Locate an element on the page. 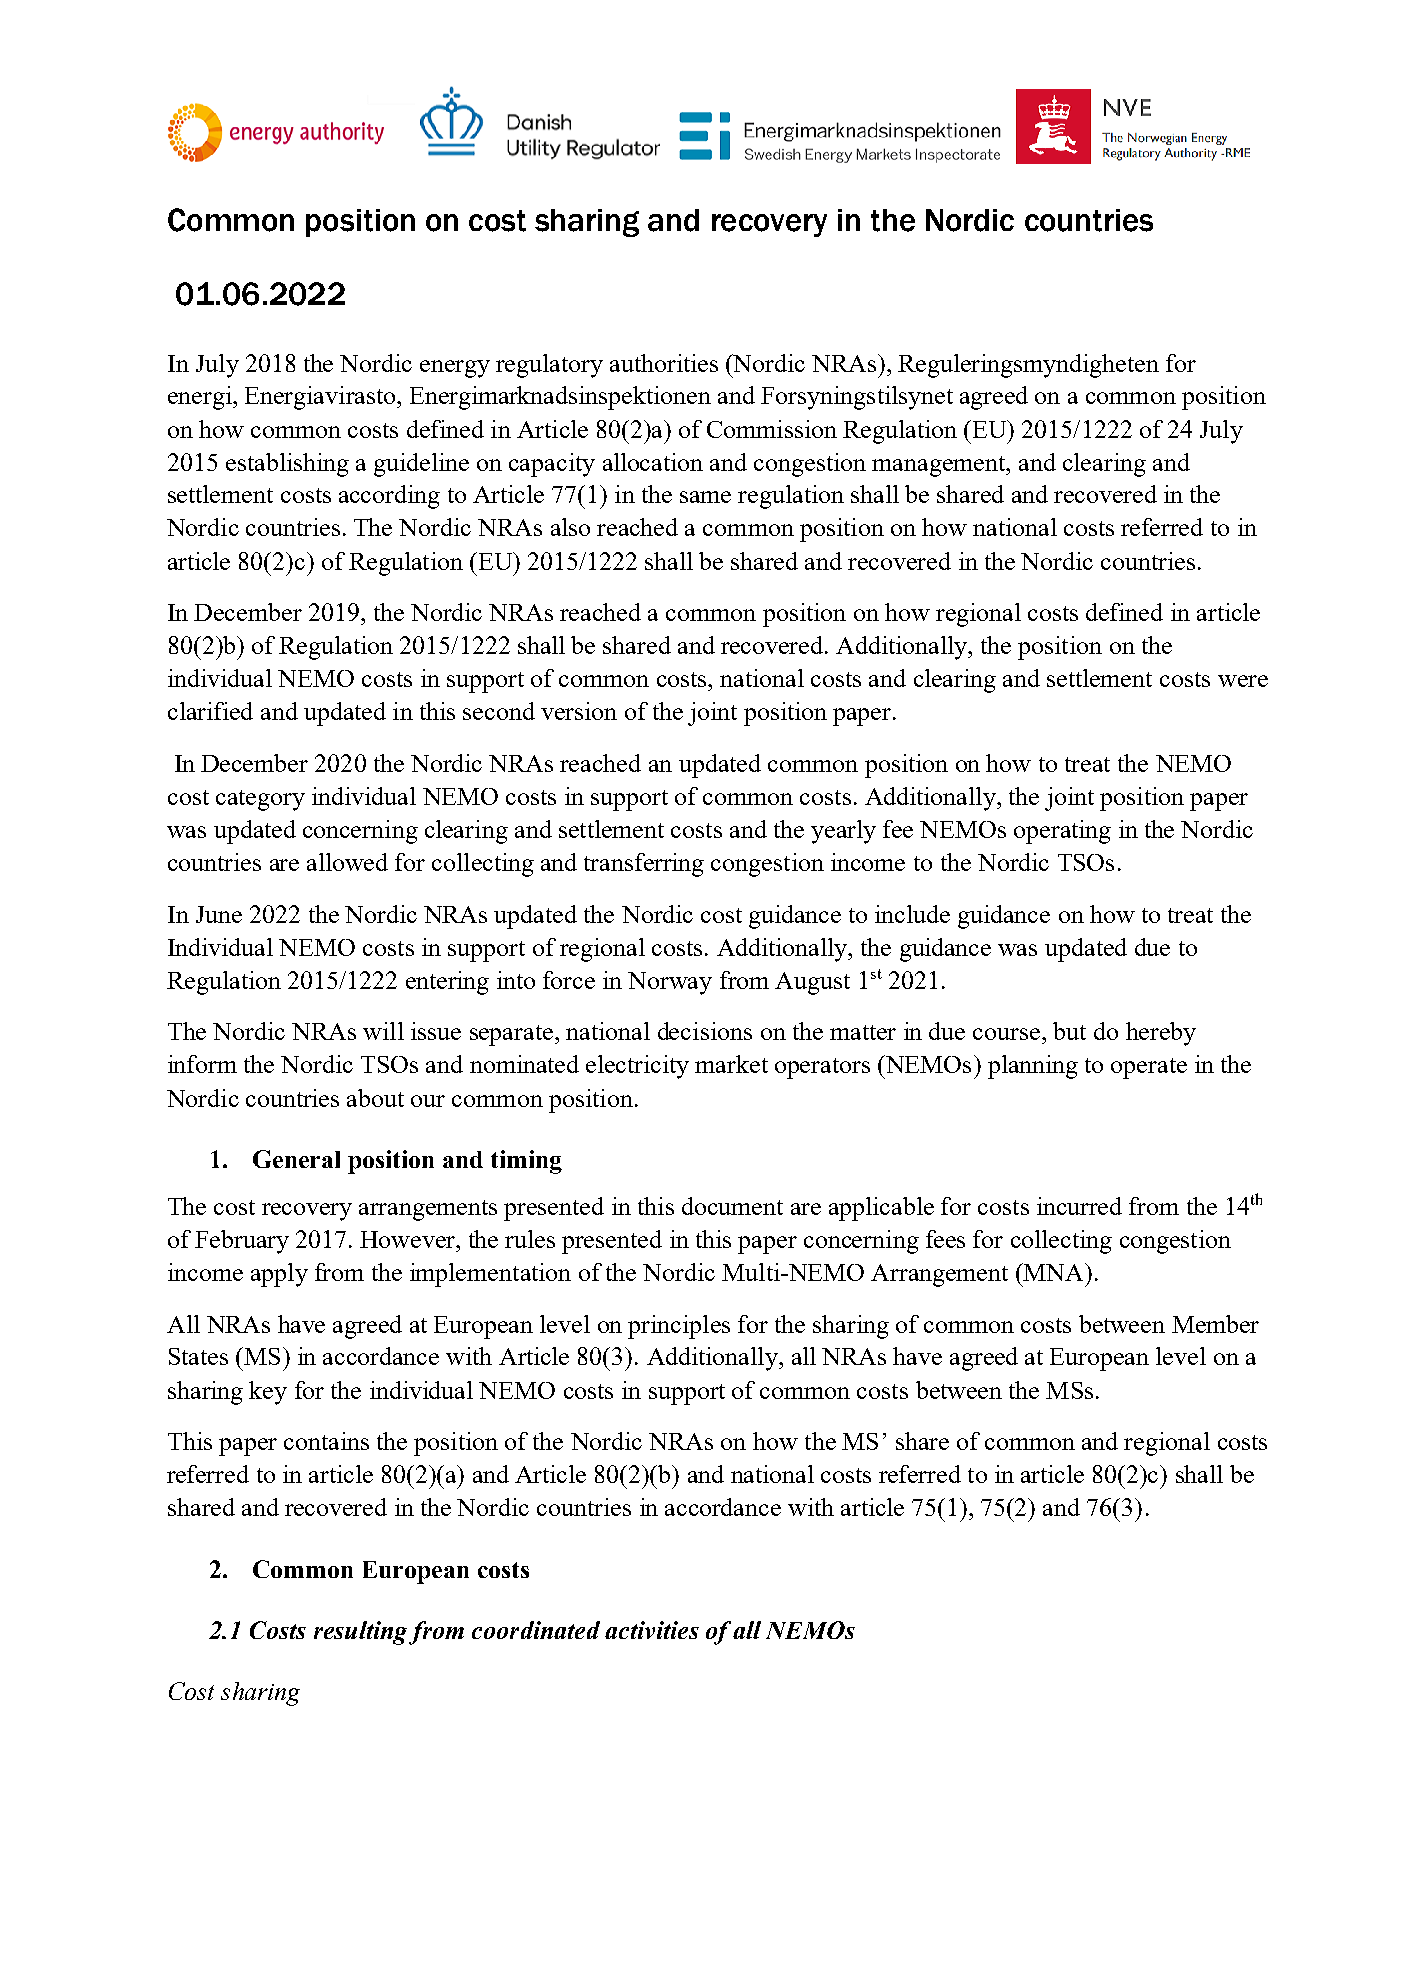  management is located at coordinates (939, 466).
